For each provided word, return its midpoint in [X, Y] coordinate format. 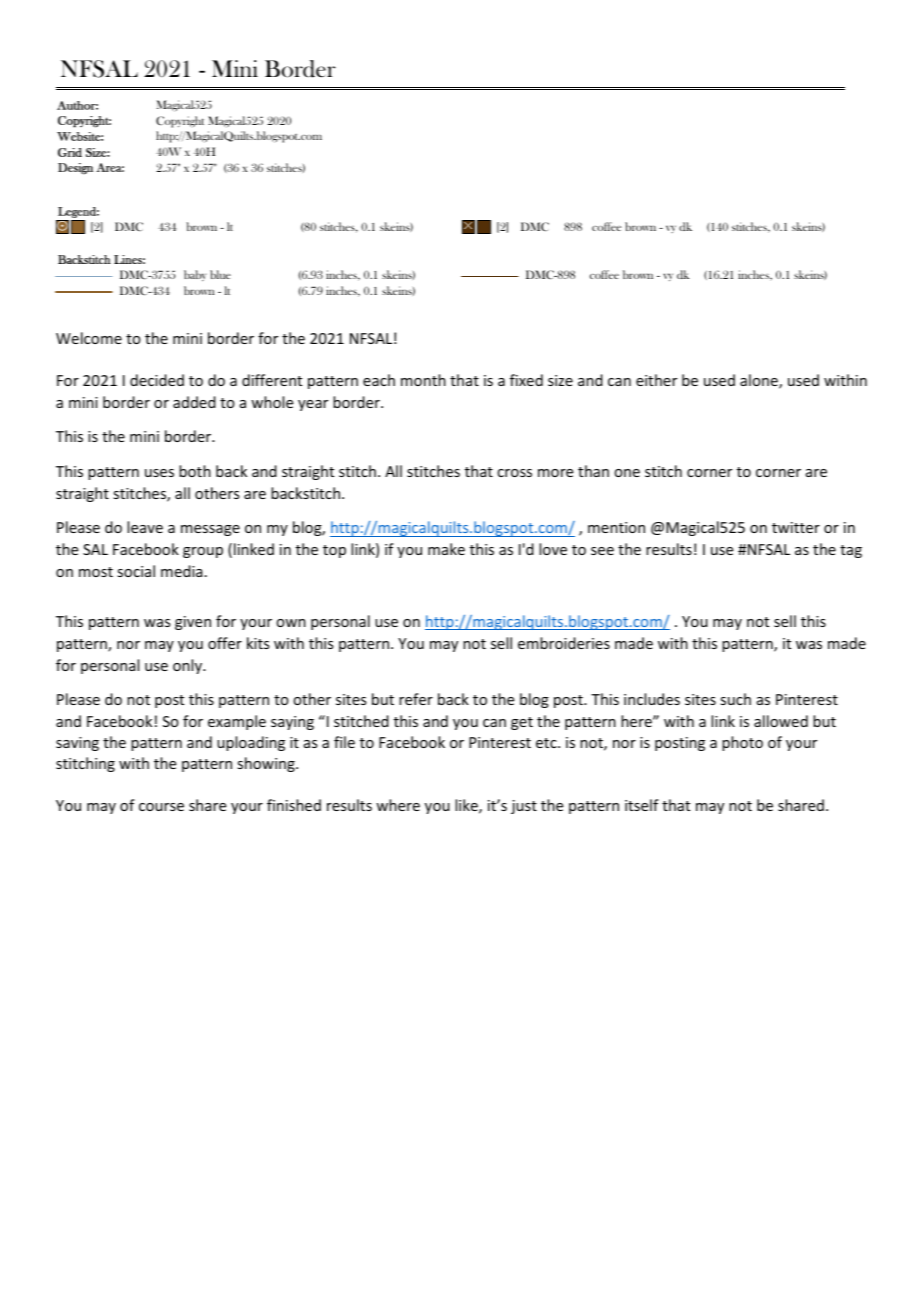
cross [514, 473]
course [161, 807]
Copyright [180, 122]
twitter [796, 527]
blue [220, 274]
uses [159, 473]
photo [742, 743]
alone [760, 381]
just [524, 807]
